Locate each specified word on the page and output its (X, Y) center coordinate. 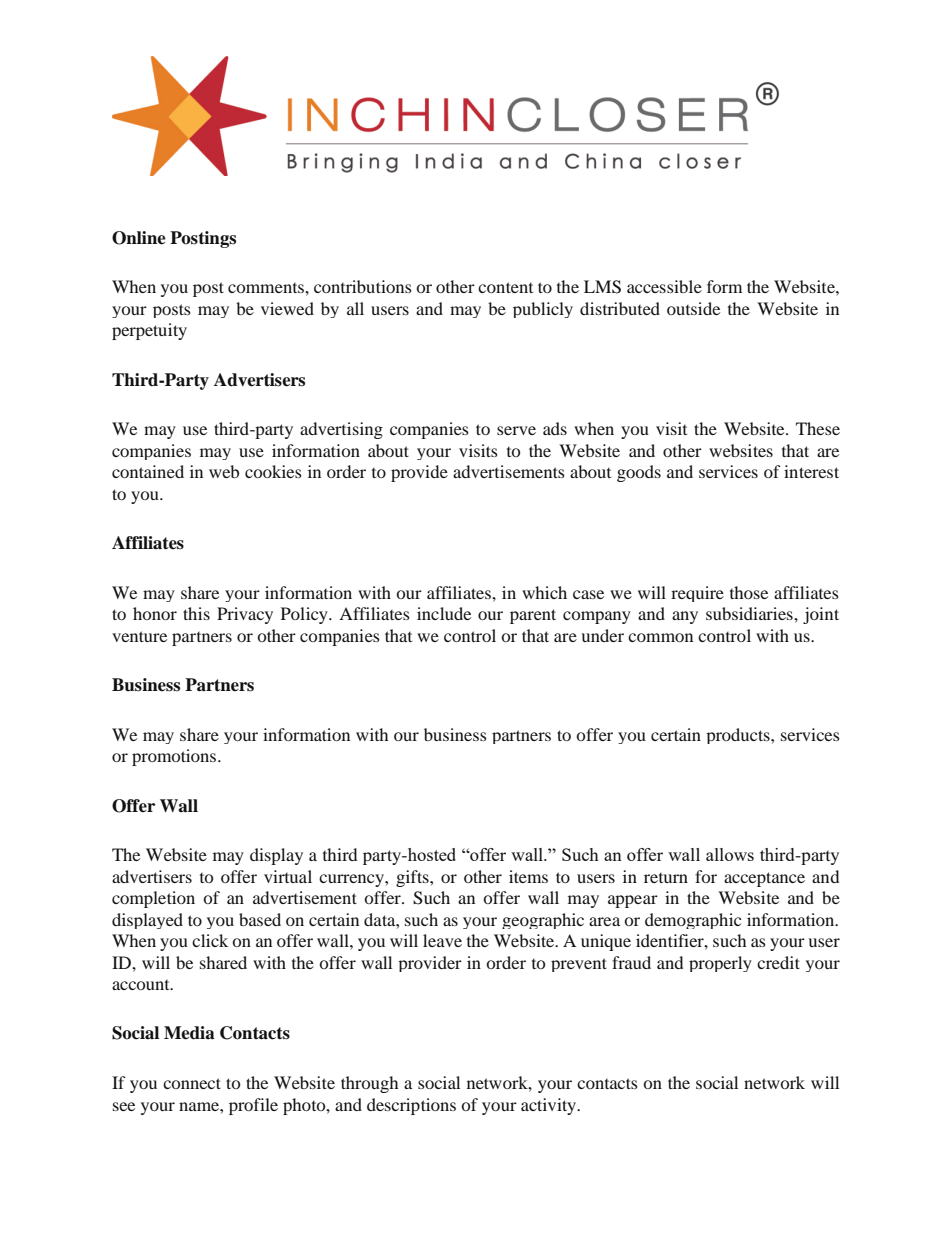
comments (267, 288)
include (444, 613)
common (660, 637)
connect (192, 1083)
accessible (664, 286)
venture (139, 636)
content (505, 287)
